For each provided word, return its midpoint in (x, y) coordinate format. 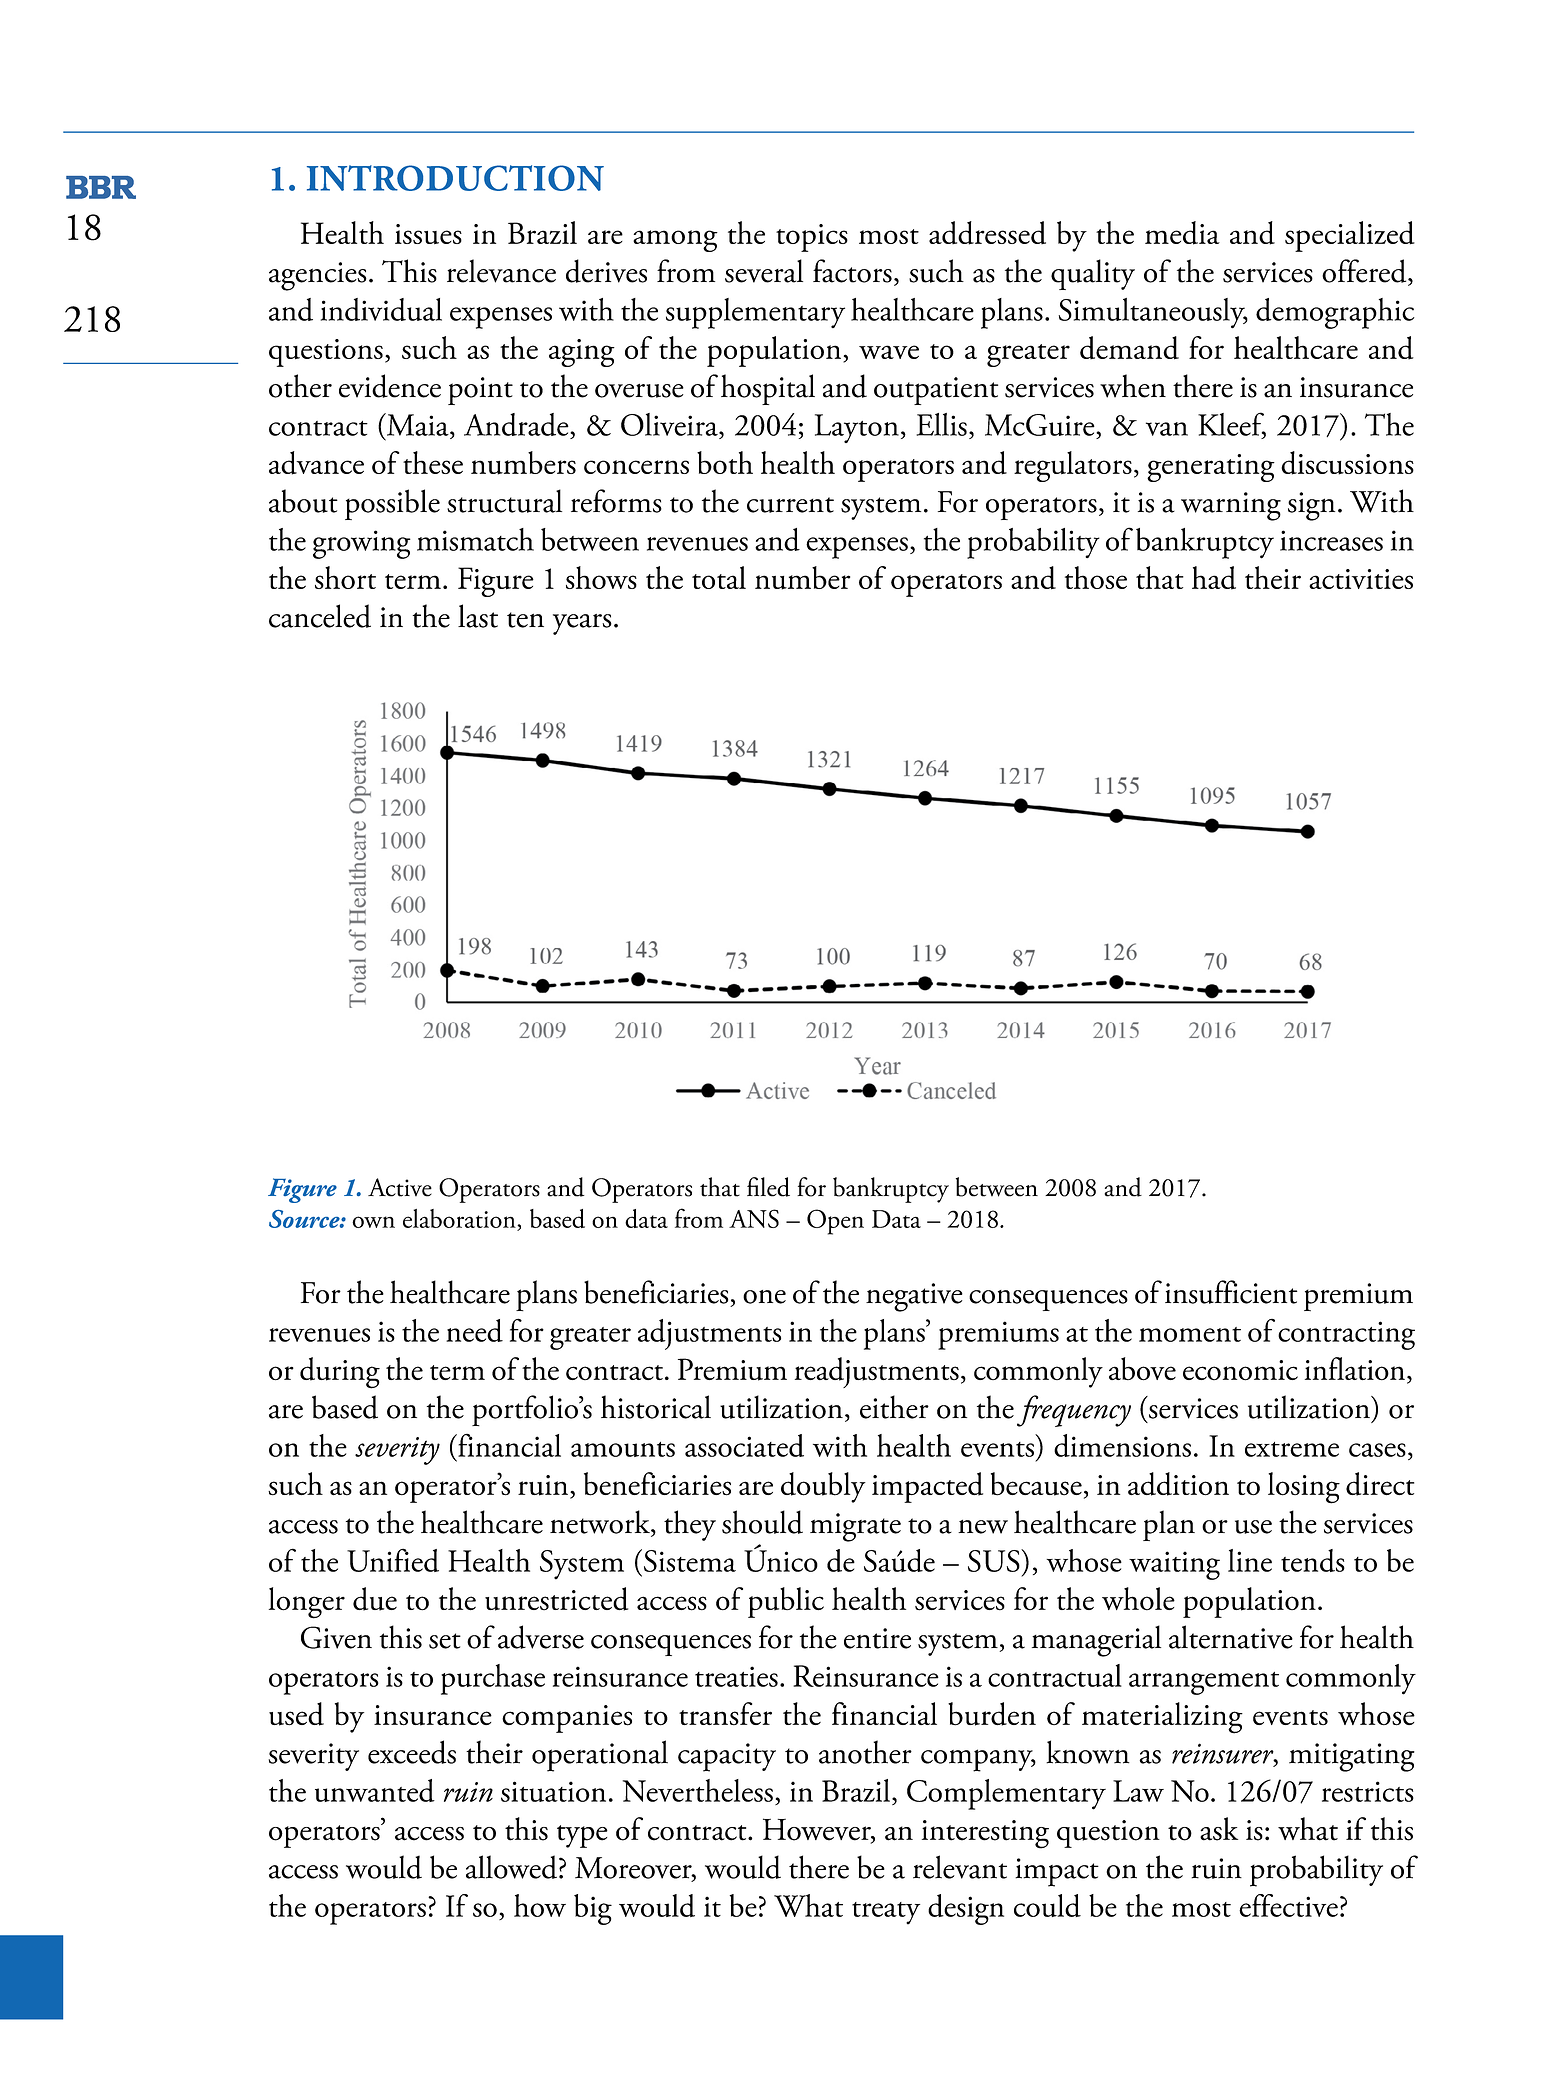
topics (812, 238)
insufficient (1231, 1292)
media (1182, 233)
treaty (886, 1913)
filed (768, 1187)
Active (400, 1187)
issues (428, 234)
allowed (511, 1867)
